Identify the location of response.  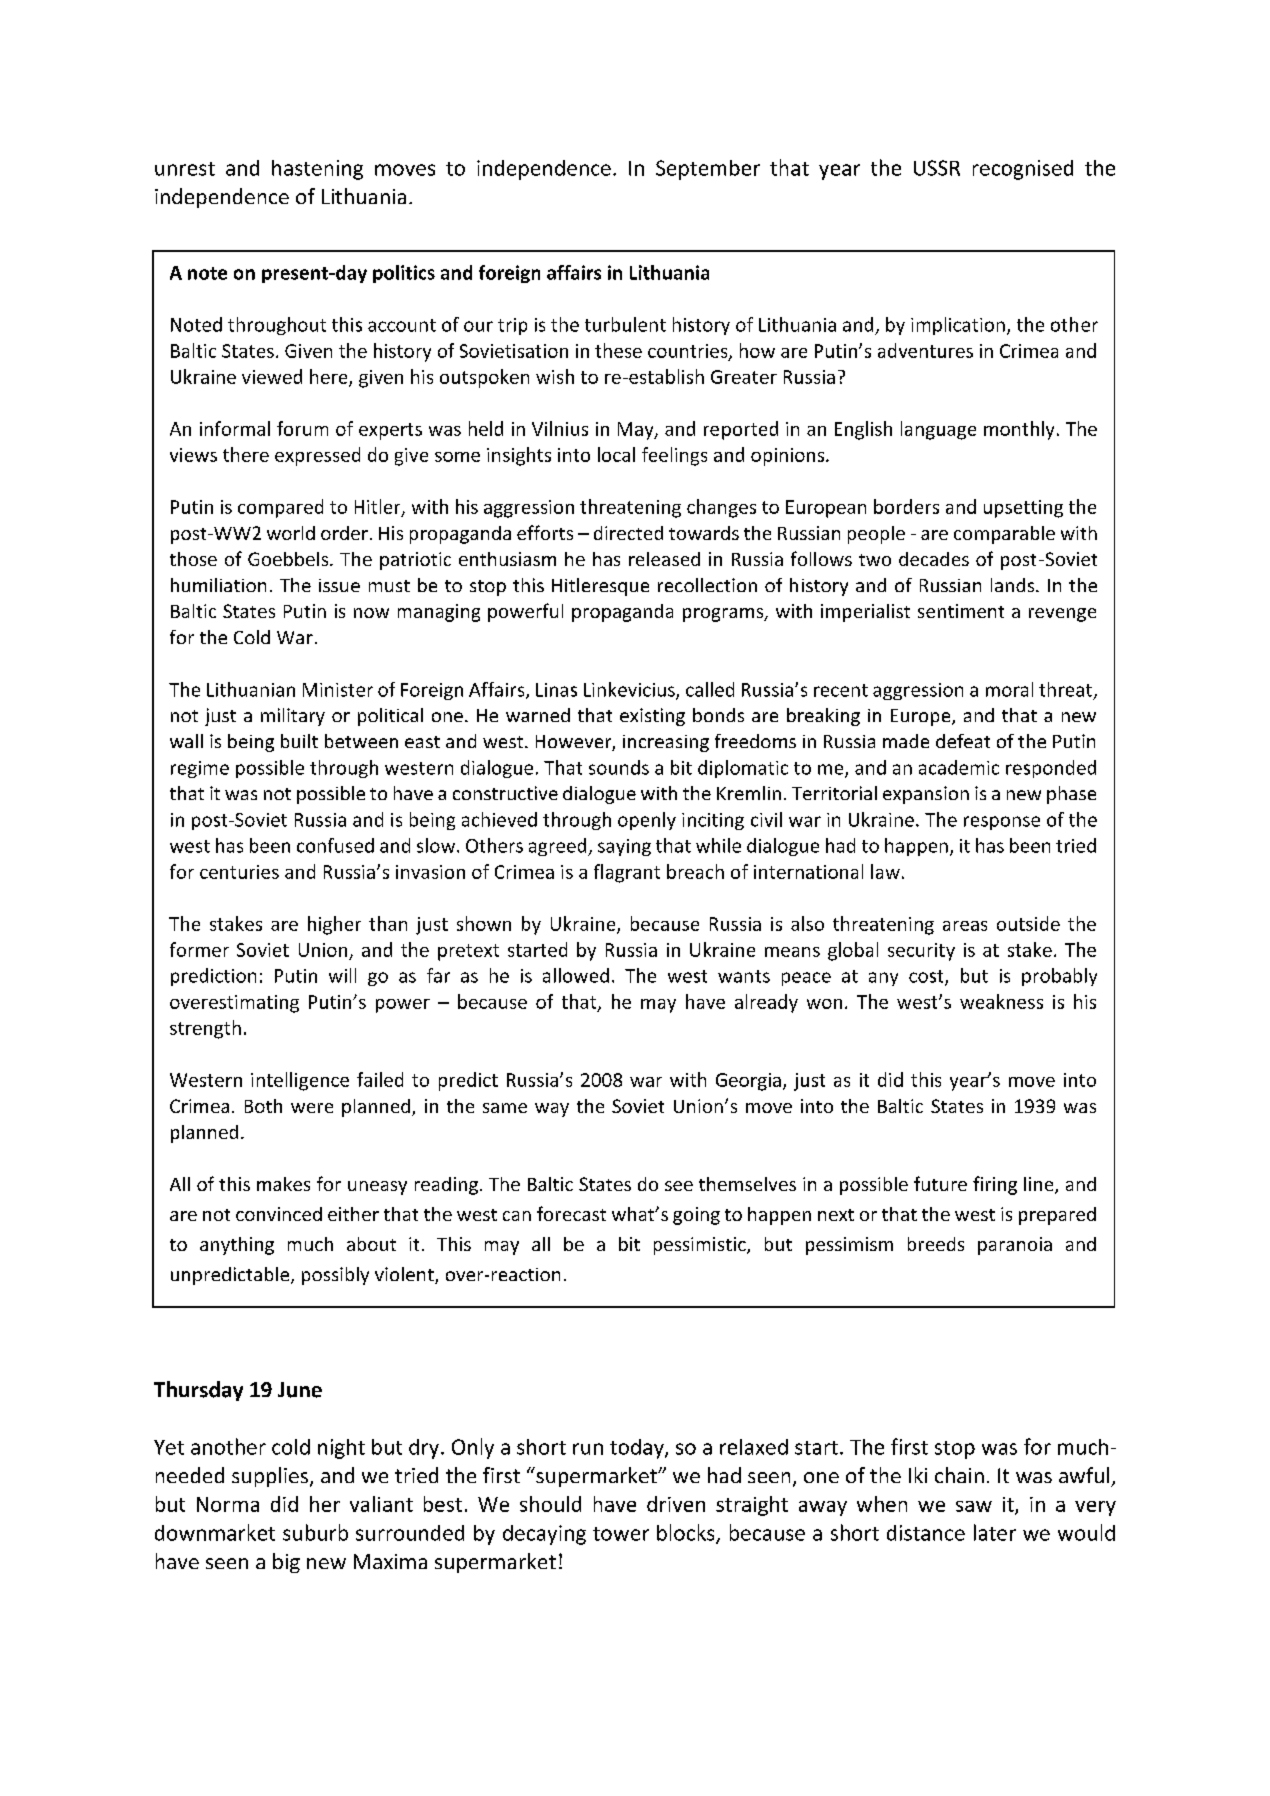
(1002, 823).
